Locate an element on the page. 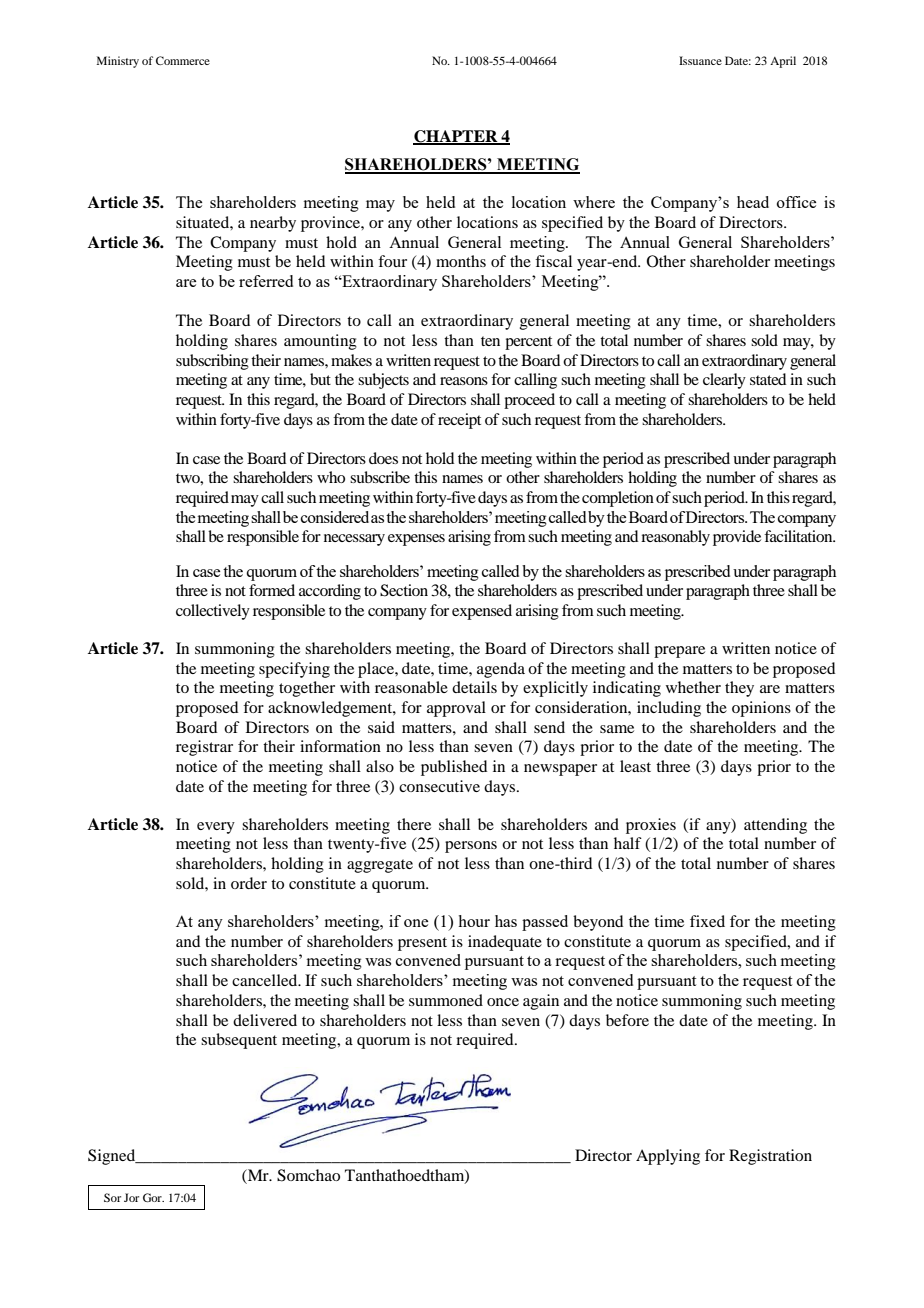 This document has width=924, height=1308. clearly is located at coordinates (724, 381).
